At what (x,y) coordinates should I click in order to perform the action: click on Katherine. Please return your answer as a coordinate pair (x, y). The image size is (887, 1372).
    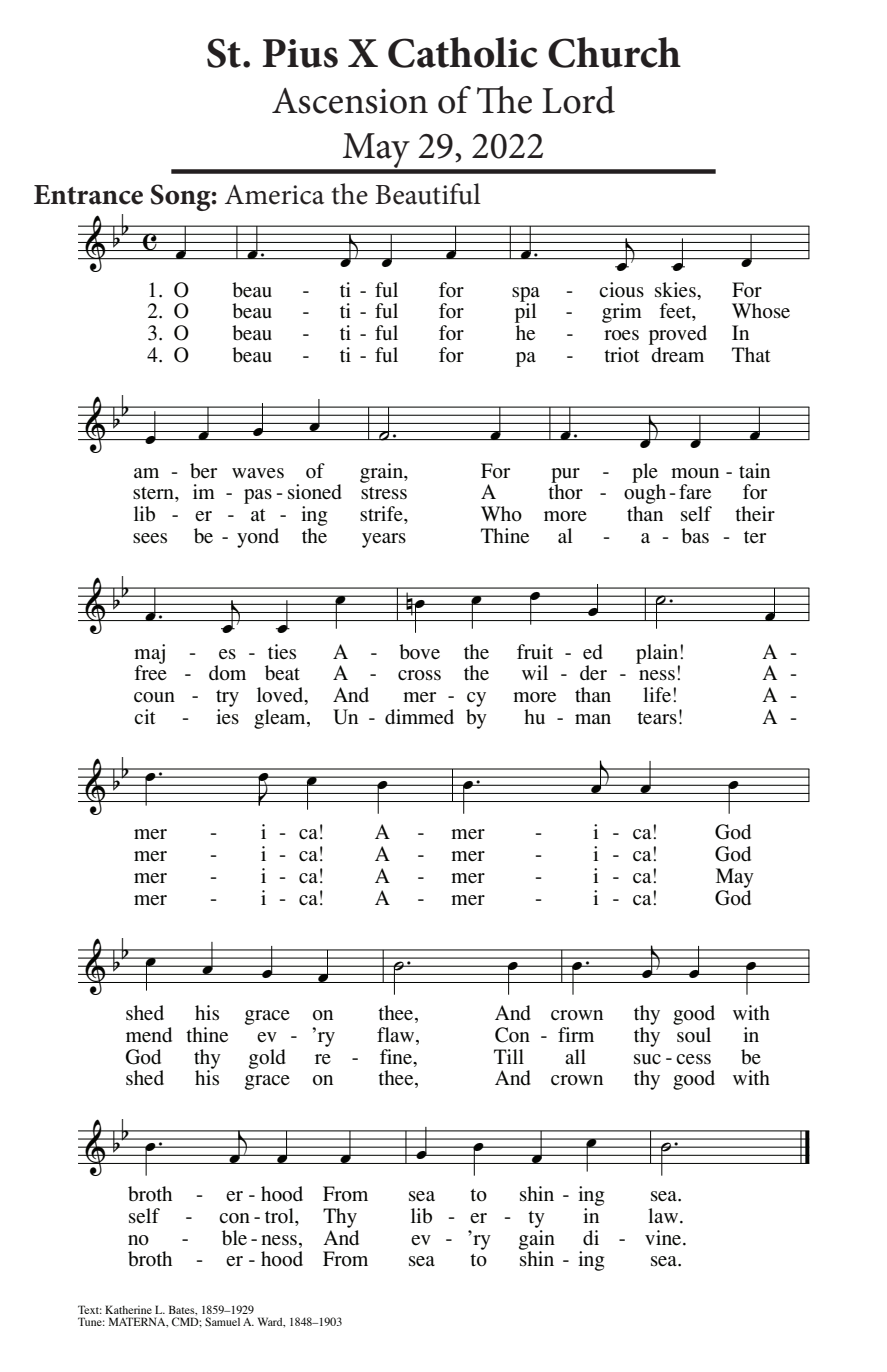
    Looking at the image, I should click on (128, 1309).
